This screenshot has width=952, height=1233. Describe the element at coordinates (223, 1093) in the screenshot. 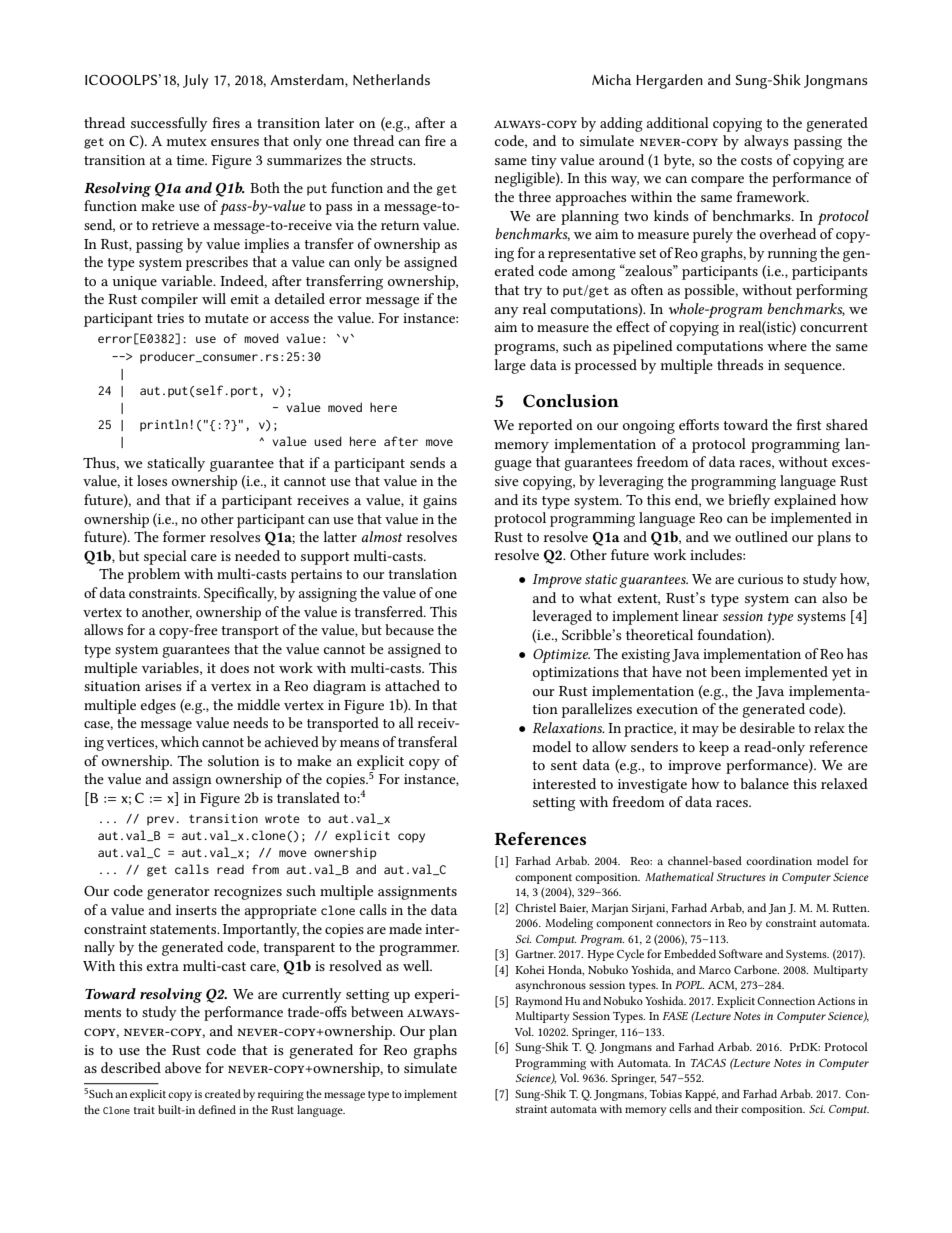

I see `created` at that location.
